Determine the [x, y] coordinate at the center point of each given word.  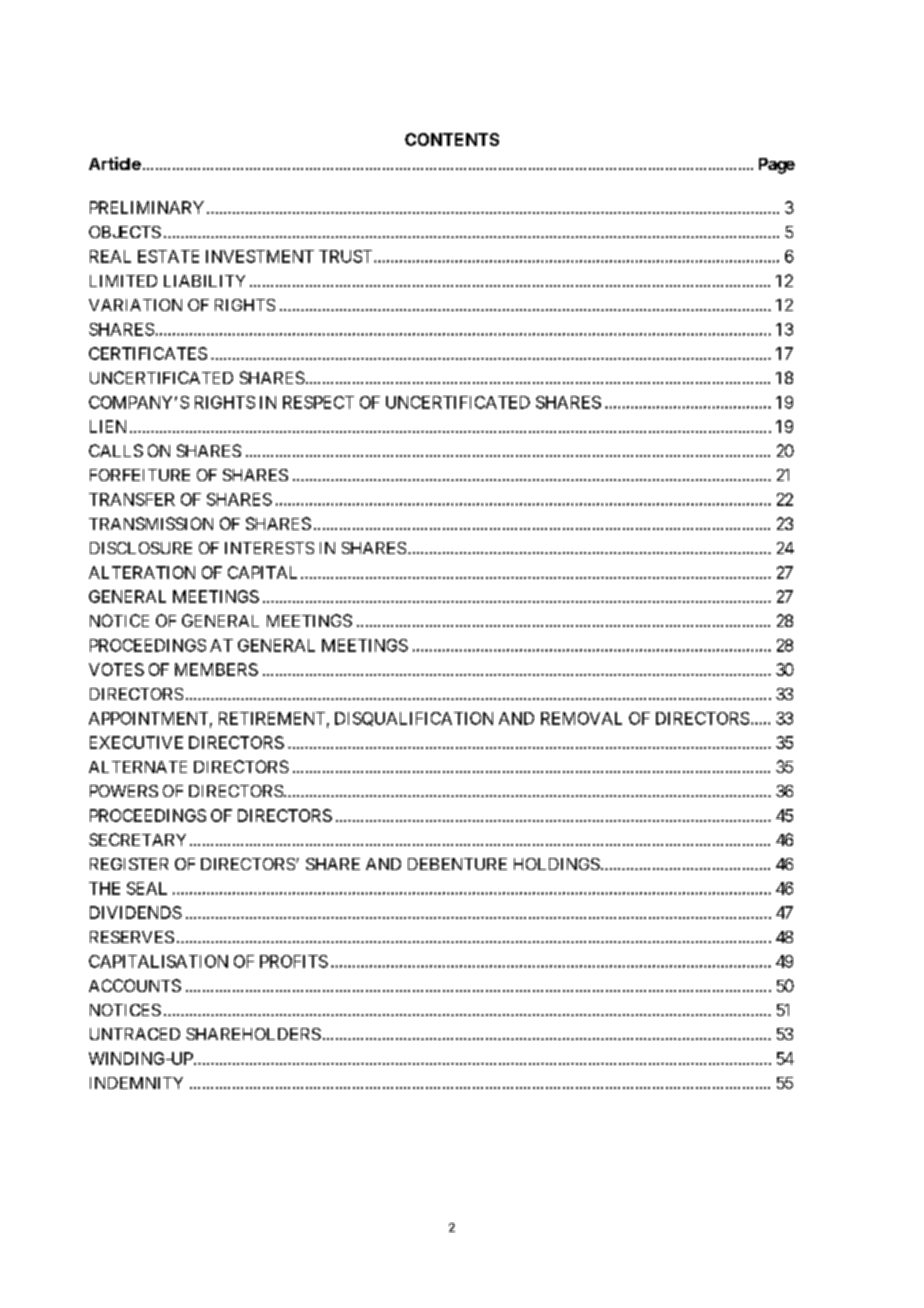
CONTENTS [452, 139]
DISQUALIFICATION [414, 719]
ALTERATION [142, 572]
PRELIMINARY [147, 207]
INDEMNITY [136, 1083]
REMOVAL [581, 718]
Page [777, 166]
